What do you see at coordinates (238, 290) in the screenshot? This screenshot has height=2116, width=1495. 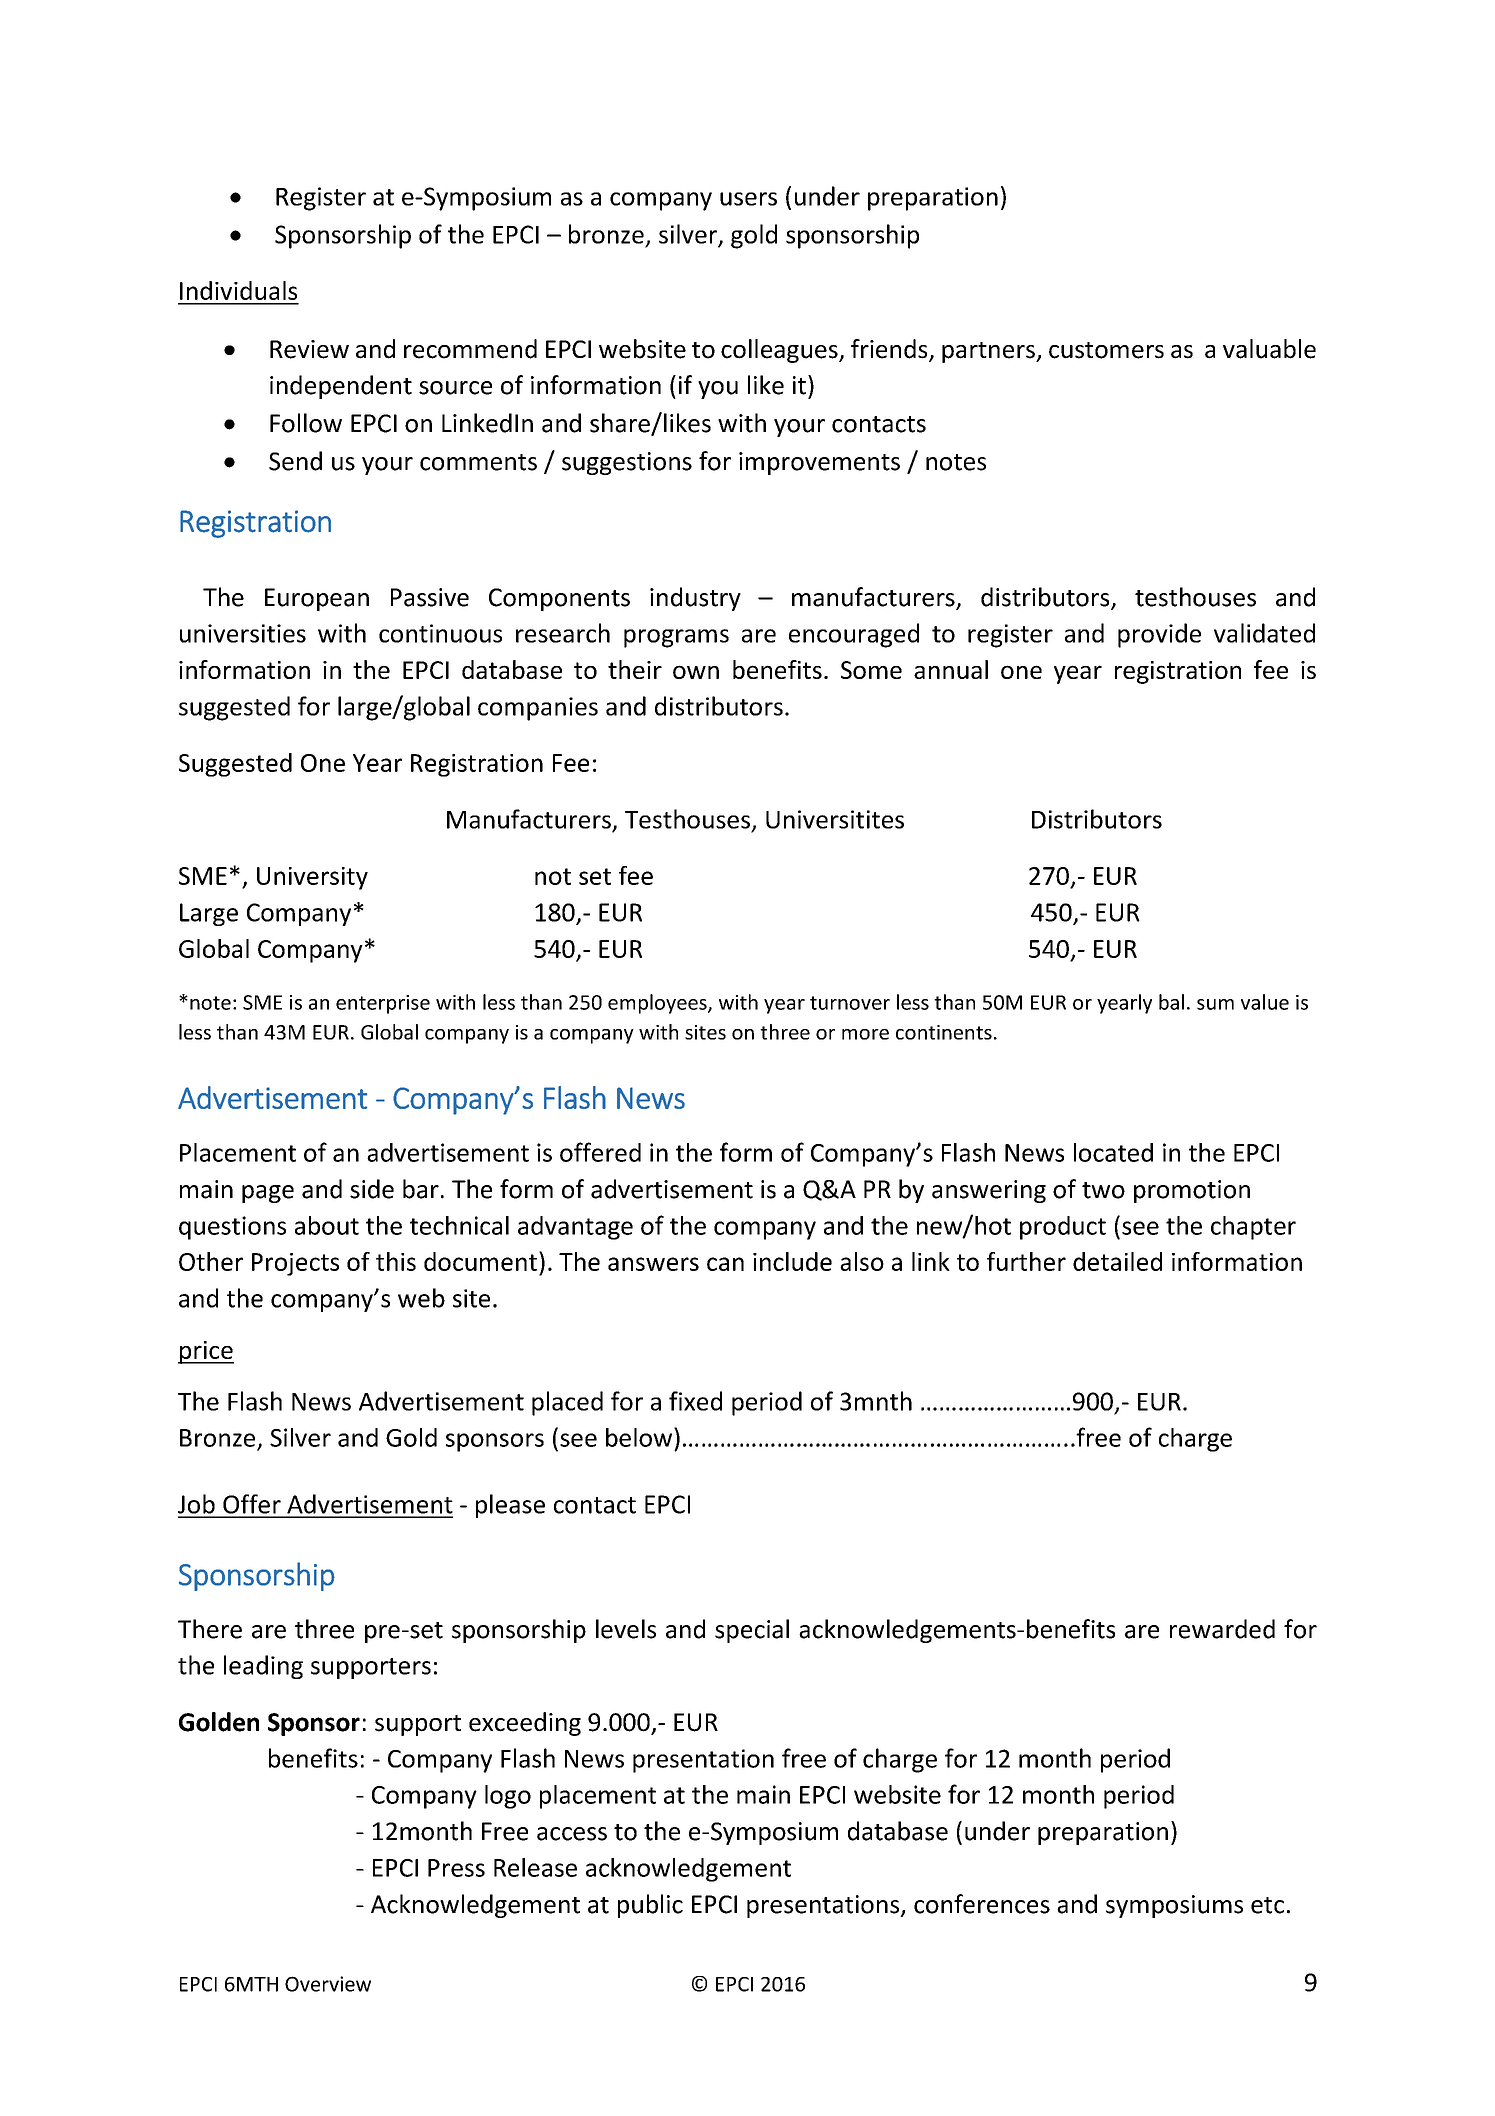 I see `Individuals` at bounding box center [238, 290].
